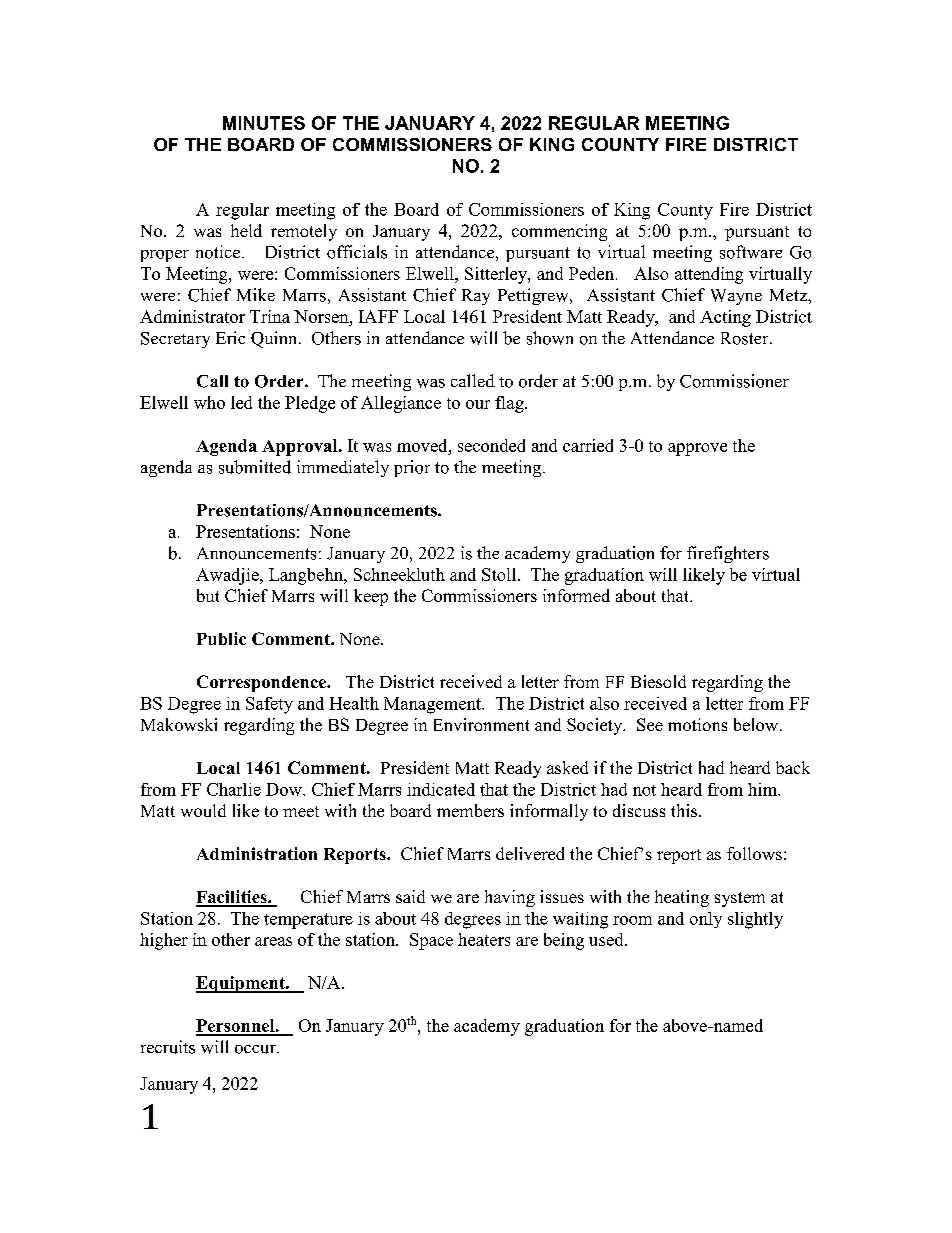 This image has width=952, height=1233. I want to click on commencing, so click(559, 232).
